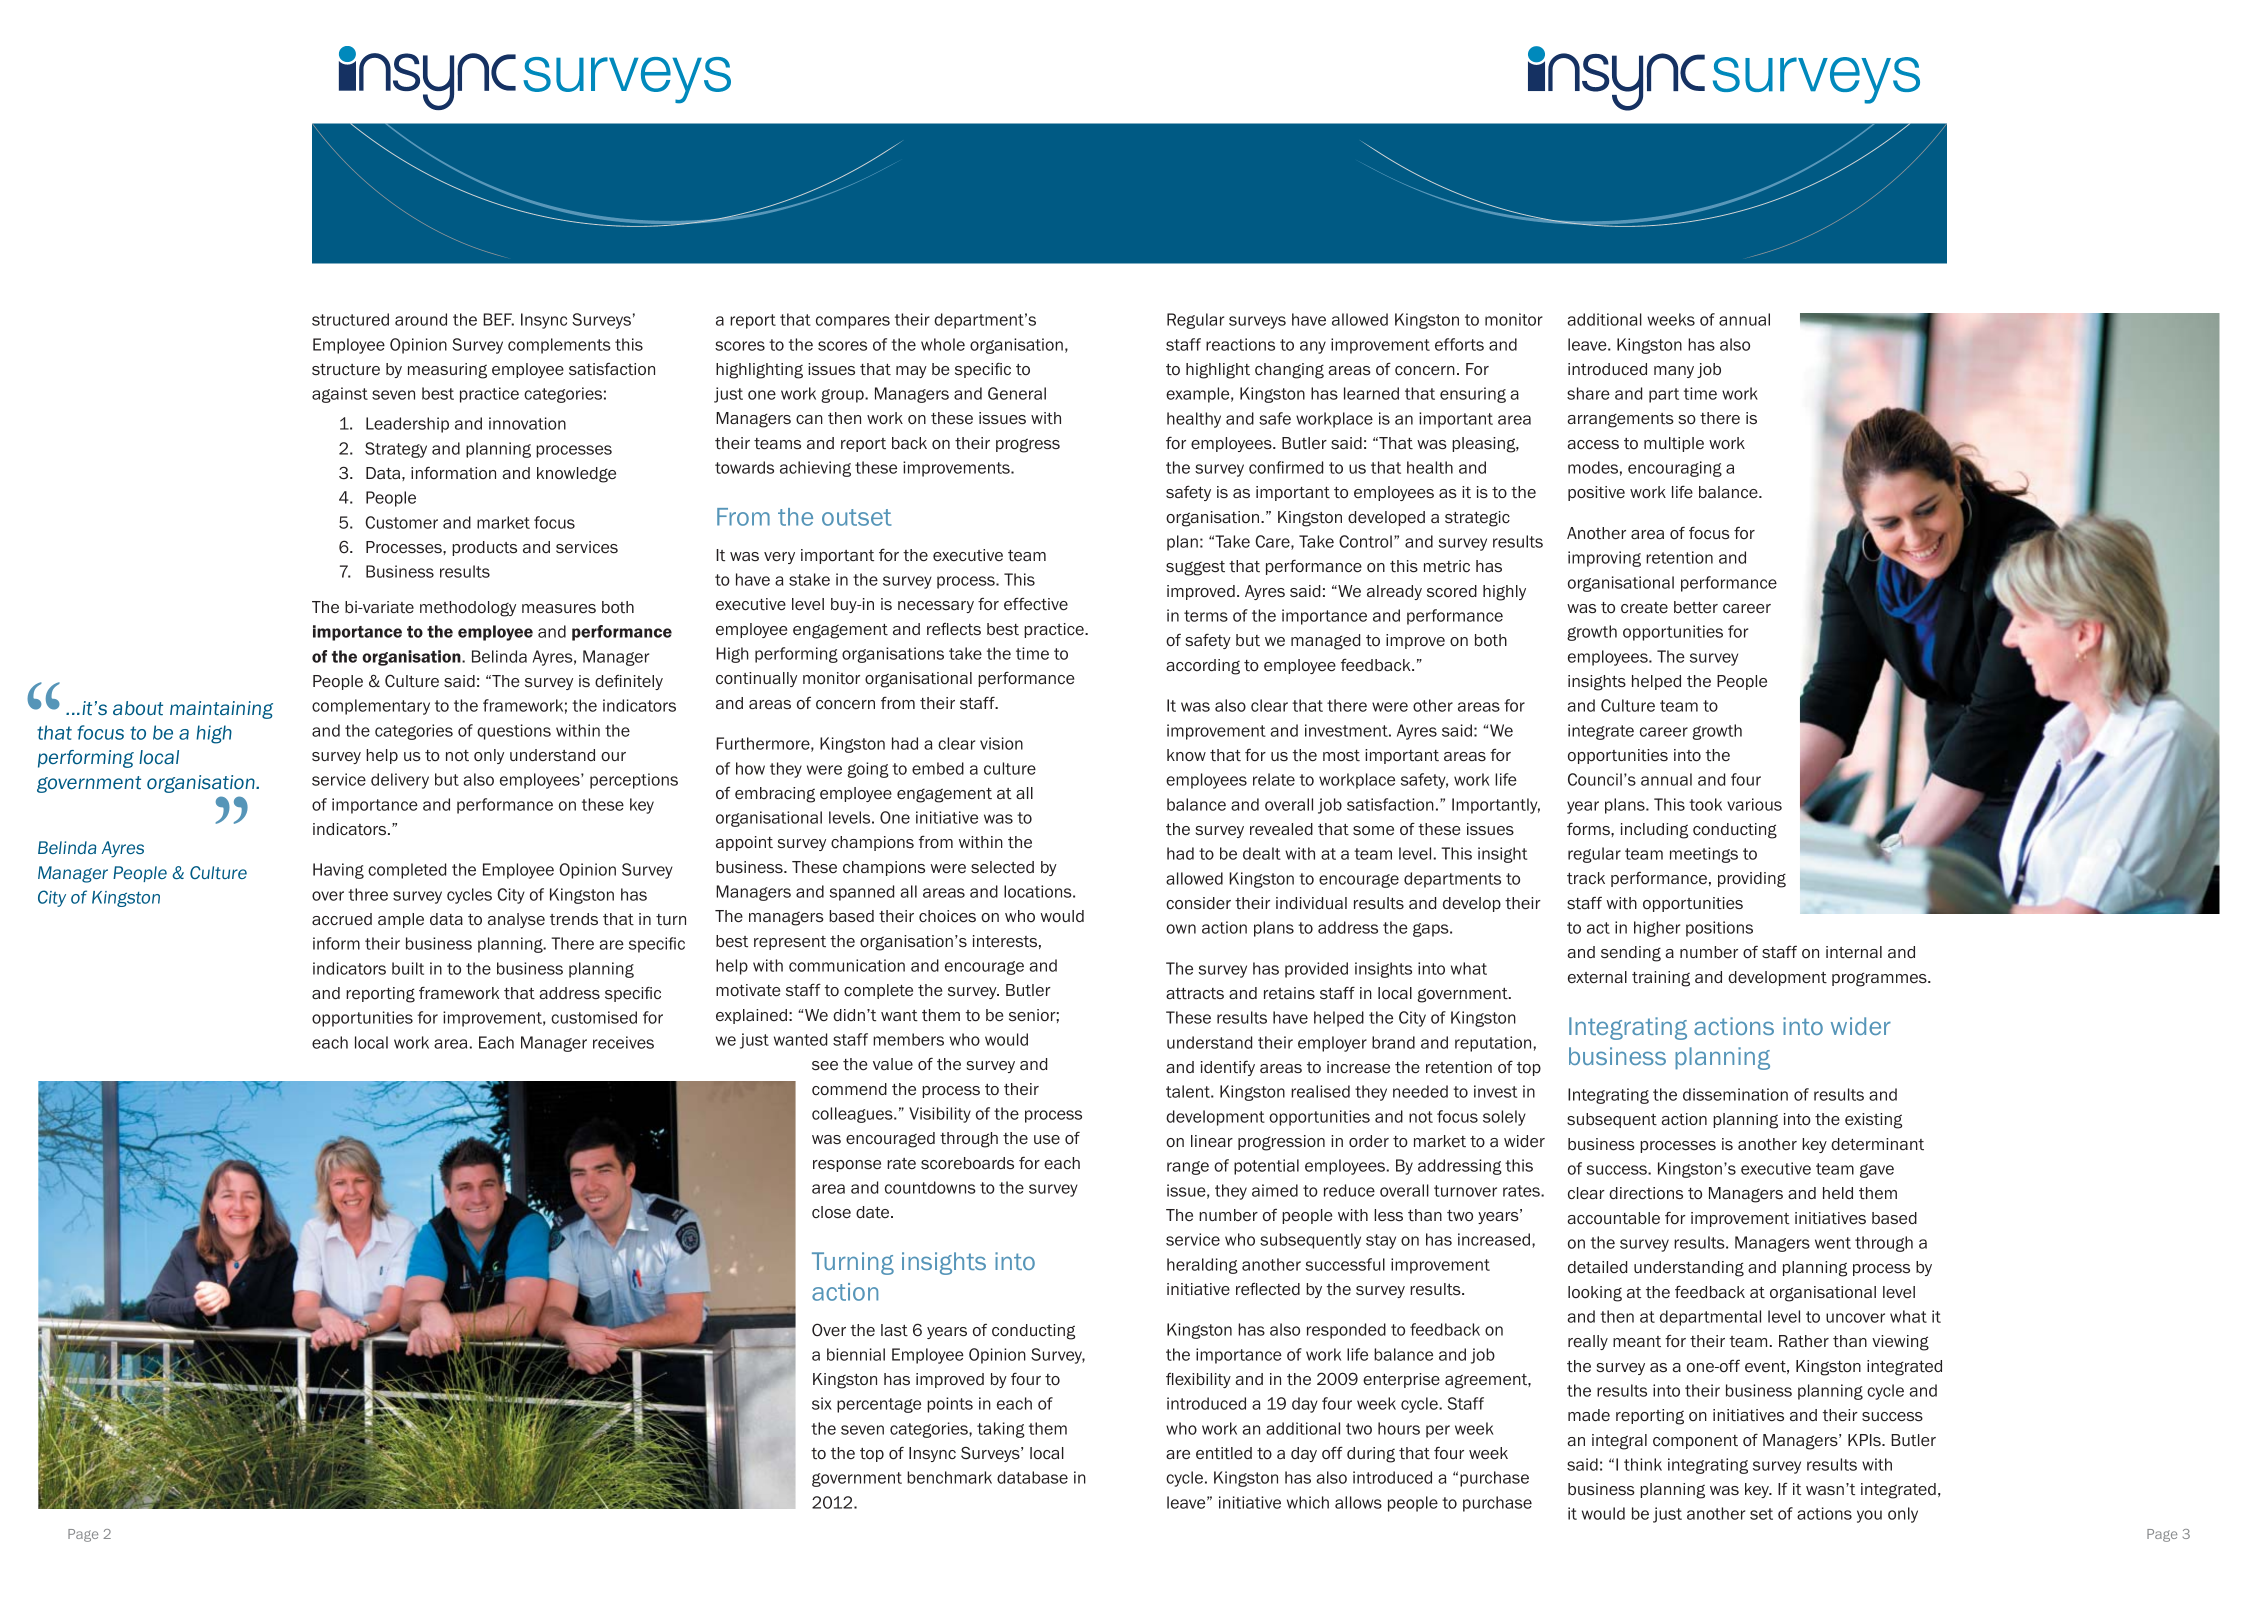 This image has height=1597, width=2259. Describe the element at coordinates (559, 346) in the image. I see `complements` at that location.
